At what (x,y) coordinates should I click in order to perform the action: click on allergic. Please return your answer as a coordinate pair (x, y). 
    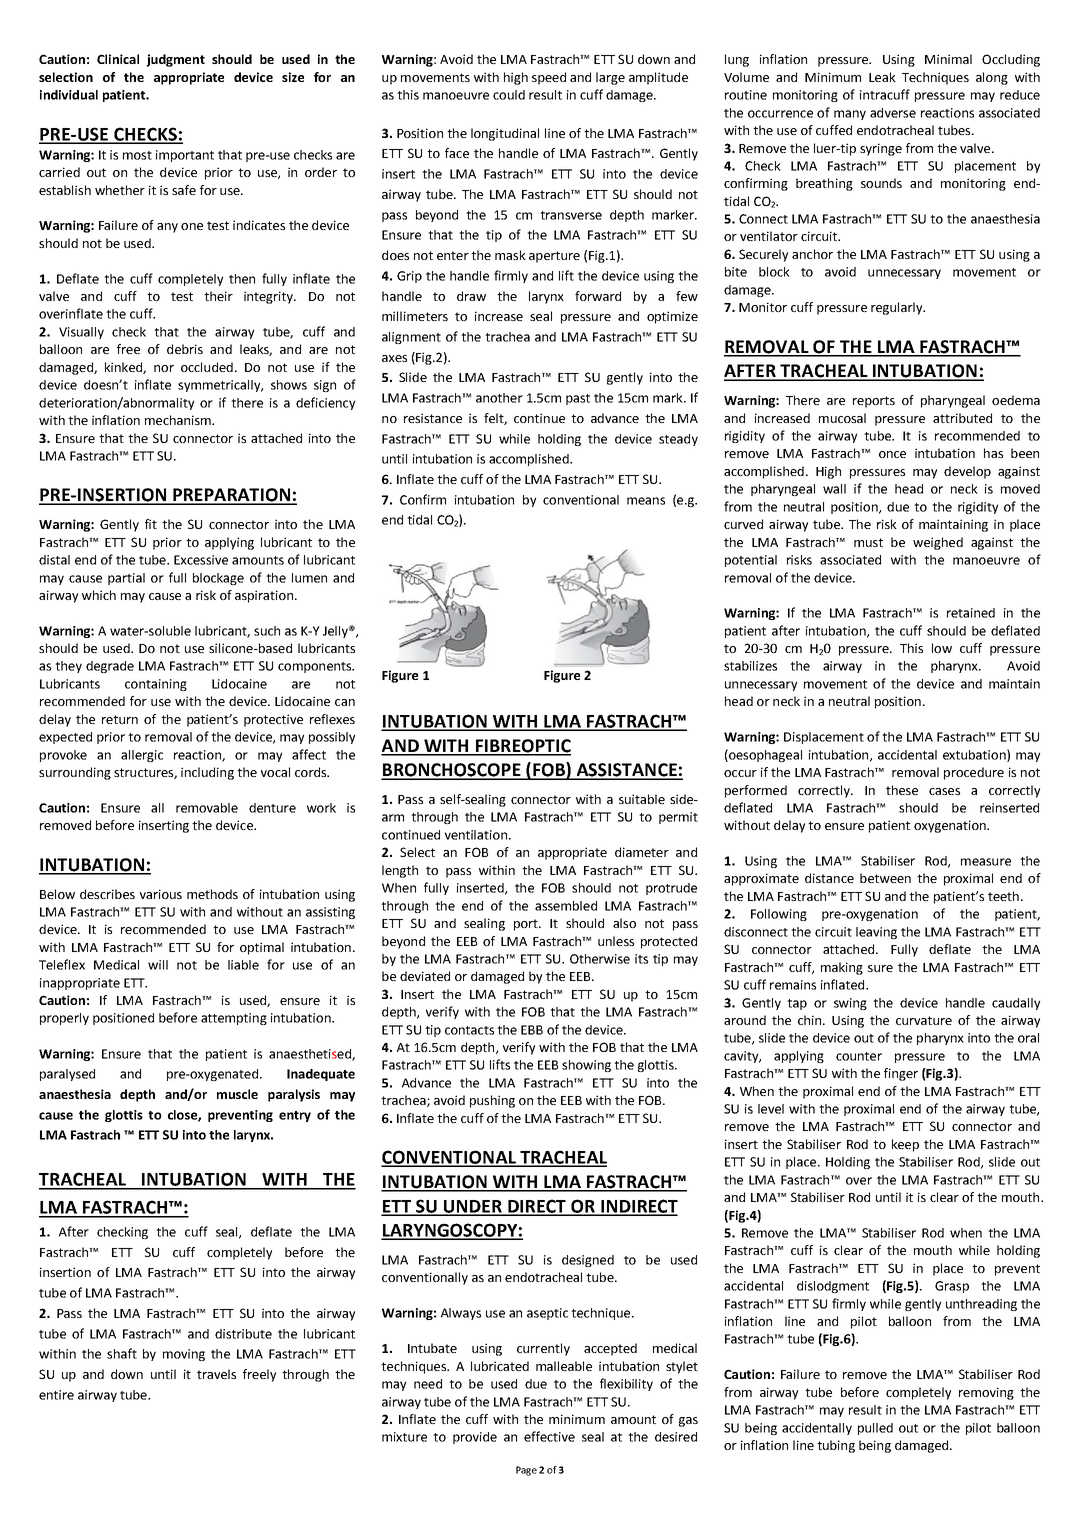
    Looking at the image, I should click on (142, 756).
